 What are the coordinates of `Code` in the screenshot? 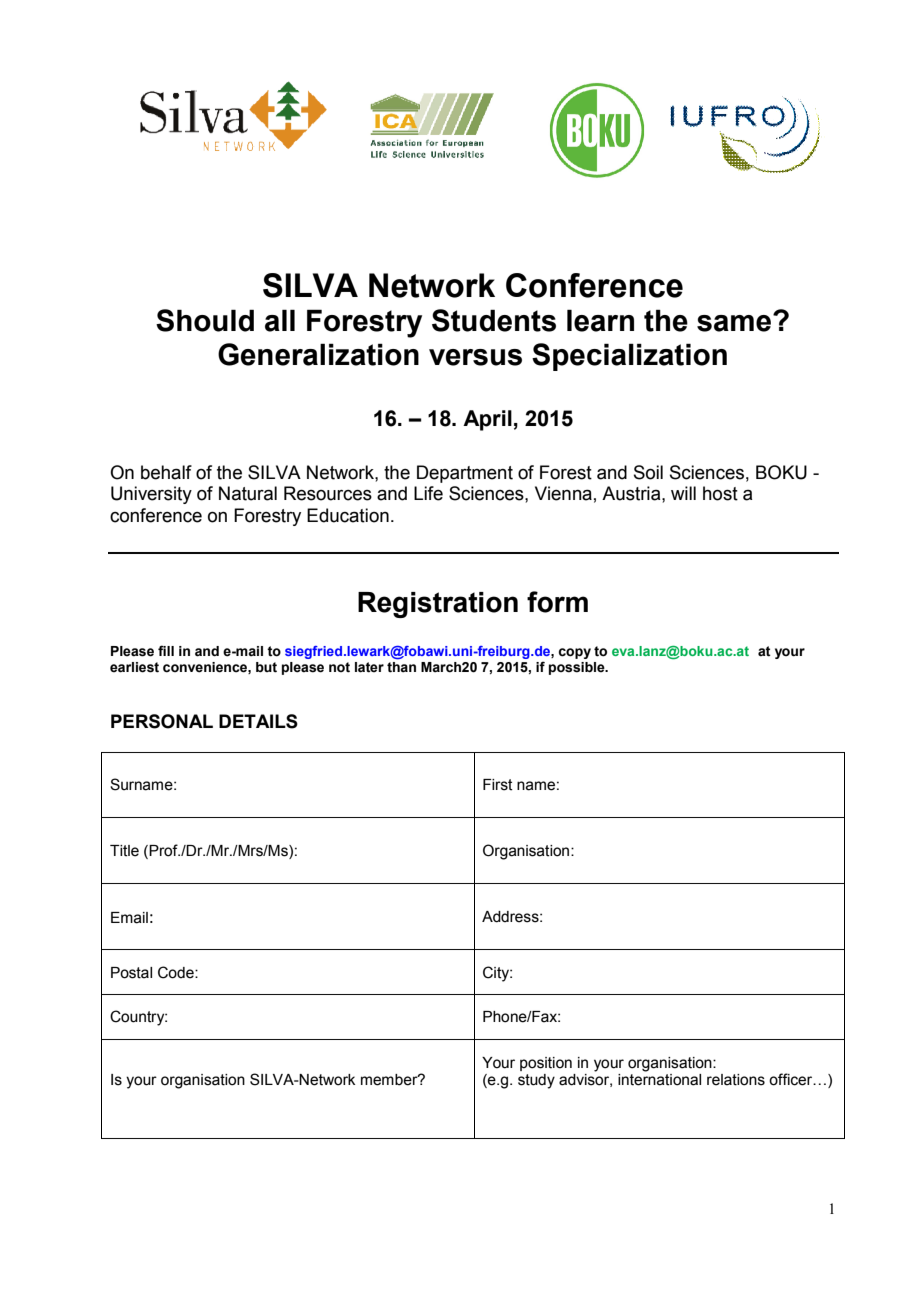 It's located at (177, 972).
